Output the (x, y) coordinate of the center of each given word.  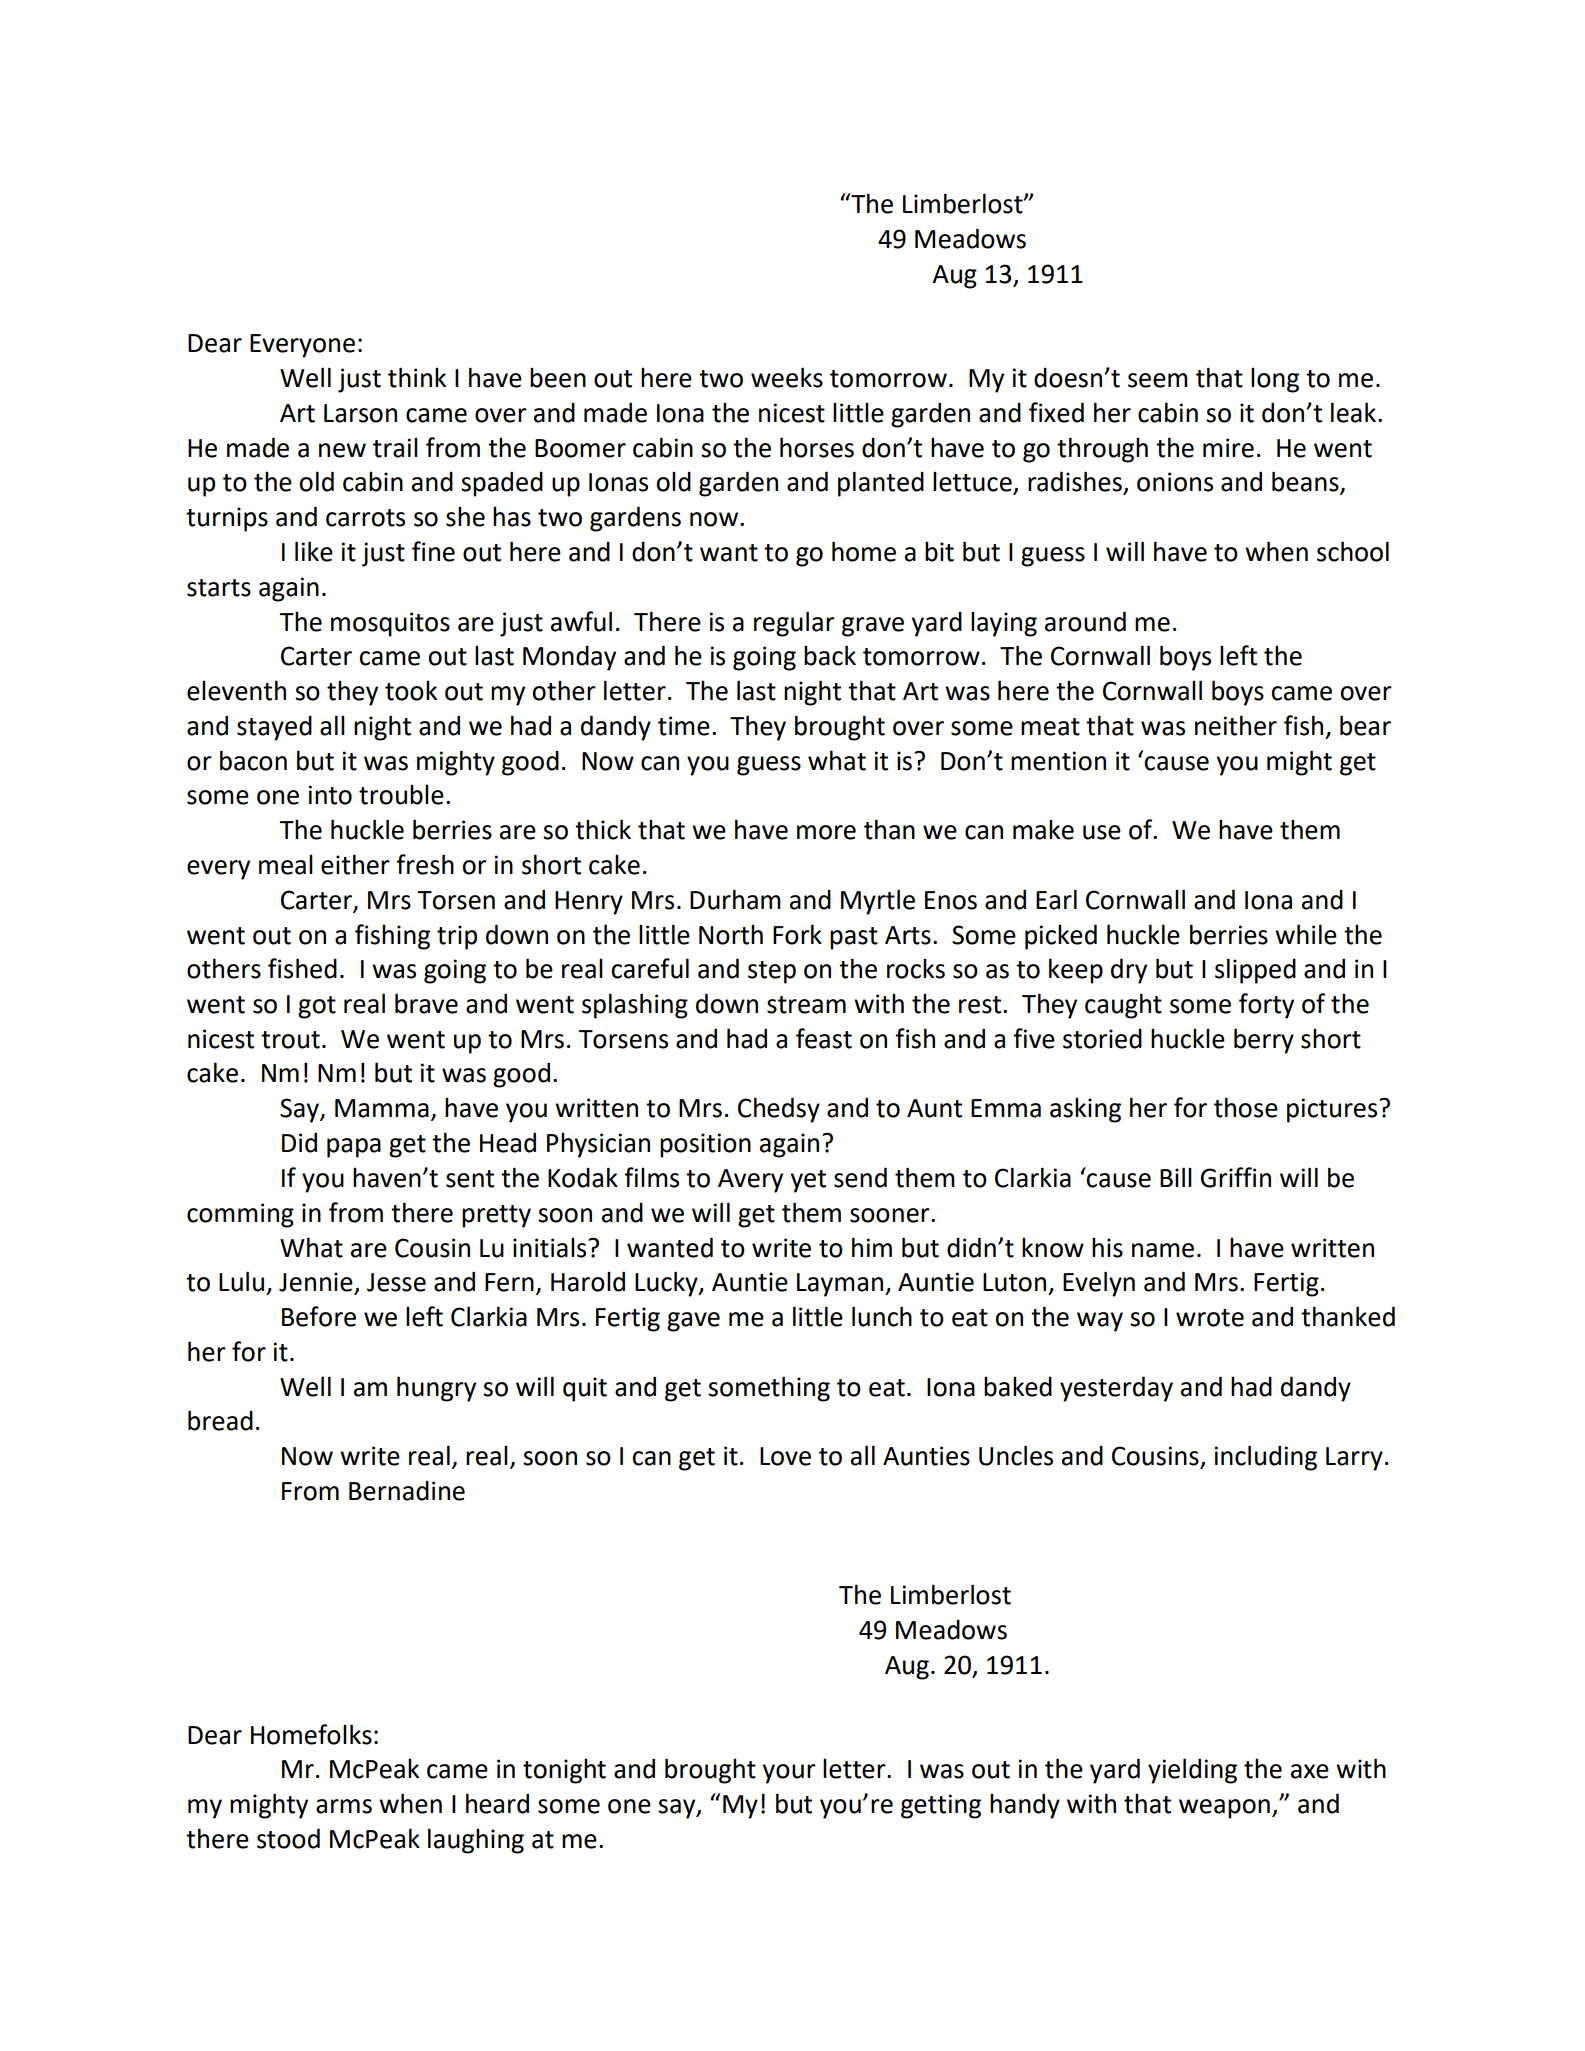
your (789, 1774)
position (705, 1145)
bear (1365, 725)
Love (785, 1456)
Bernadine (407, 1491)
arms (344, 1806)
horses (817, 447)
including (1266, 1458)
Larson (360, 413)
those (1246, 1107)
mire (1228, 448)
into (330, 795)
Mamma (382, 1108)
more (826, 832)
